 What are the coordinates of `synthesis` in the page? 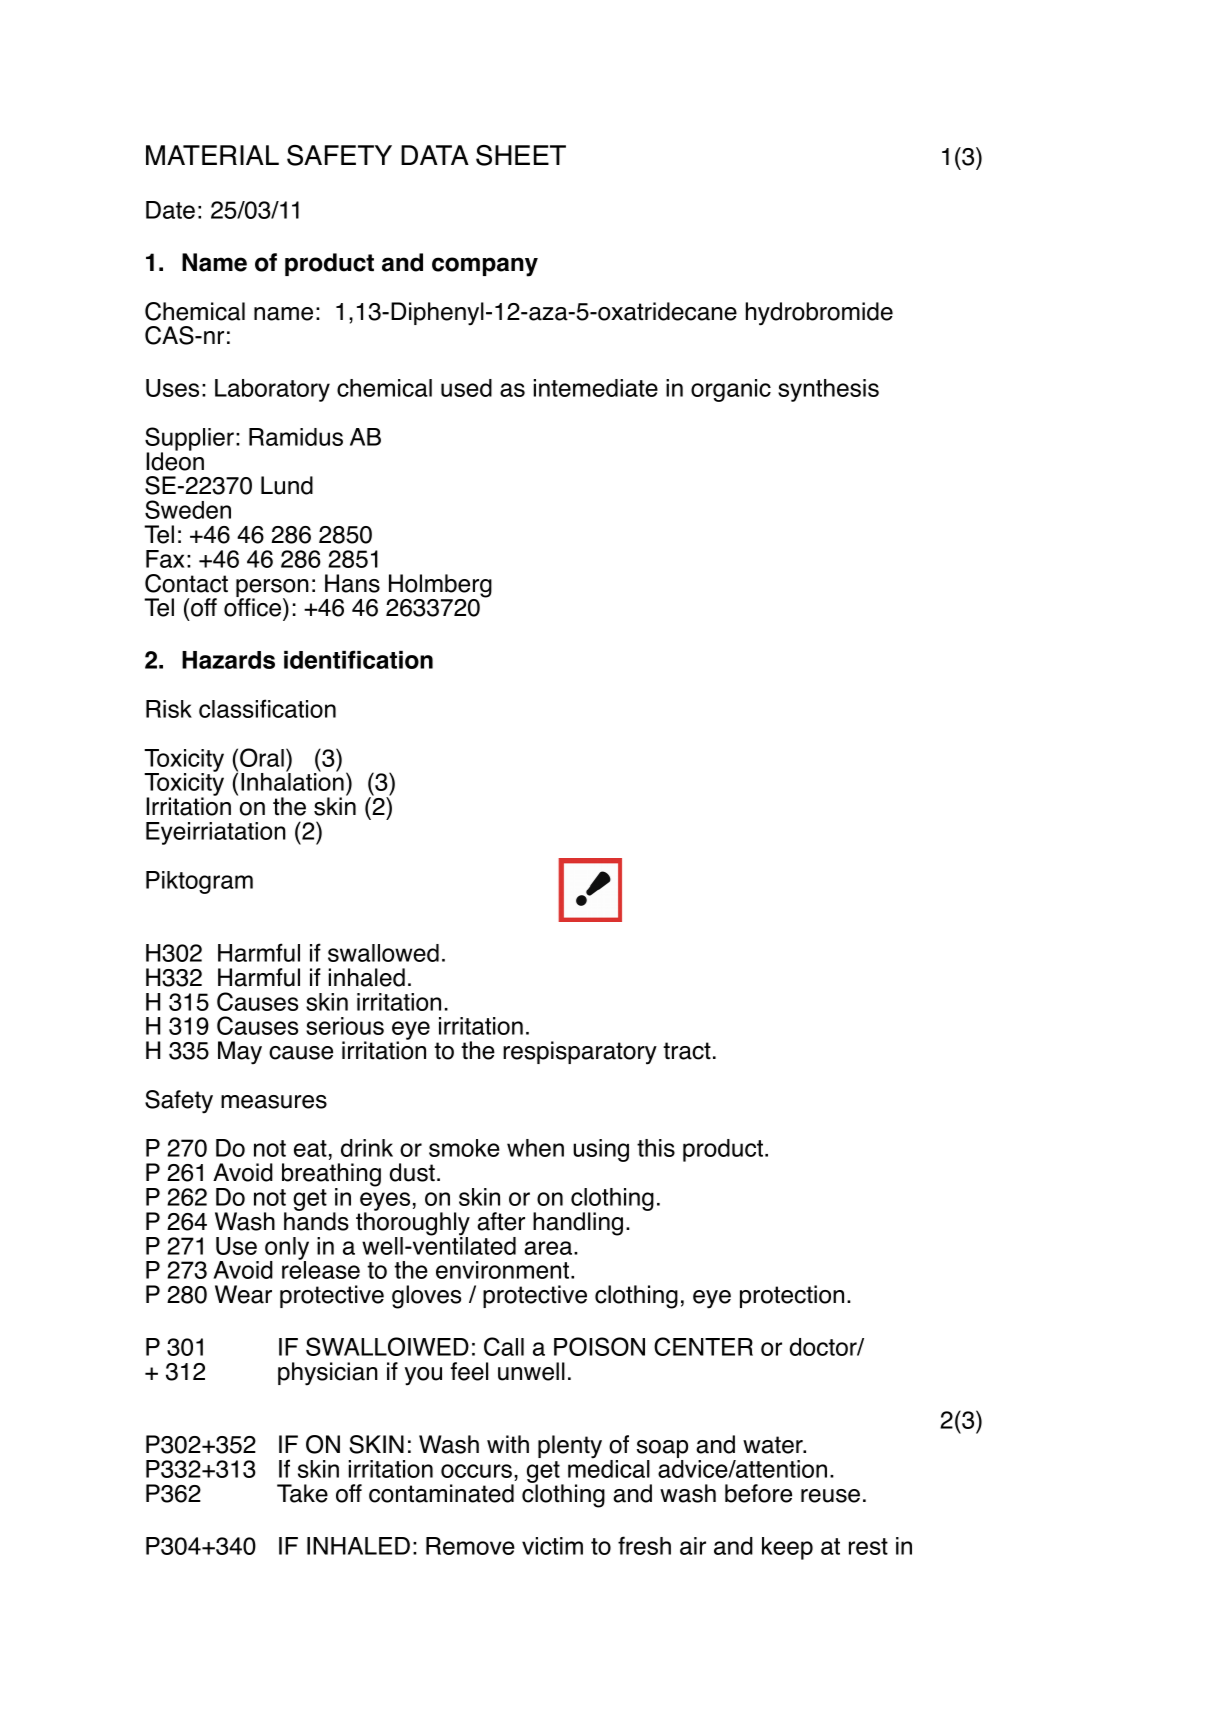 It's located at (828, 390).
